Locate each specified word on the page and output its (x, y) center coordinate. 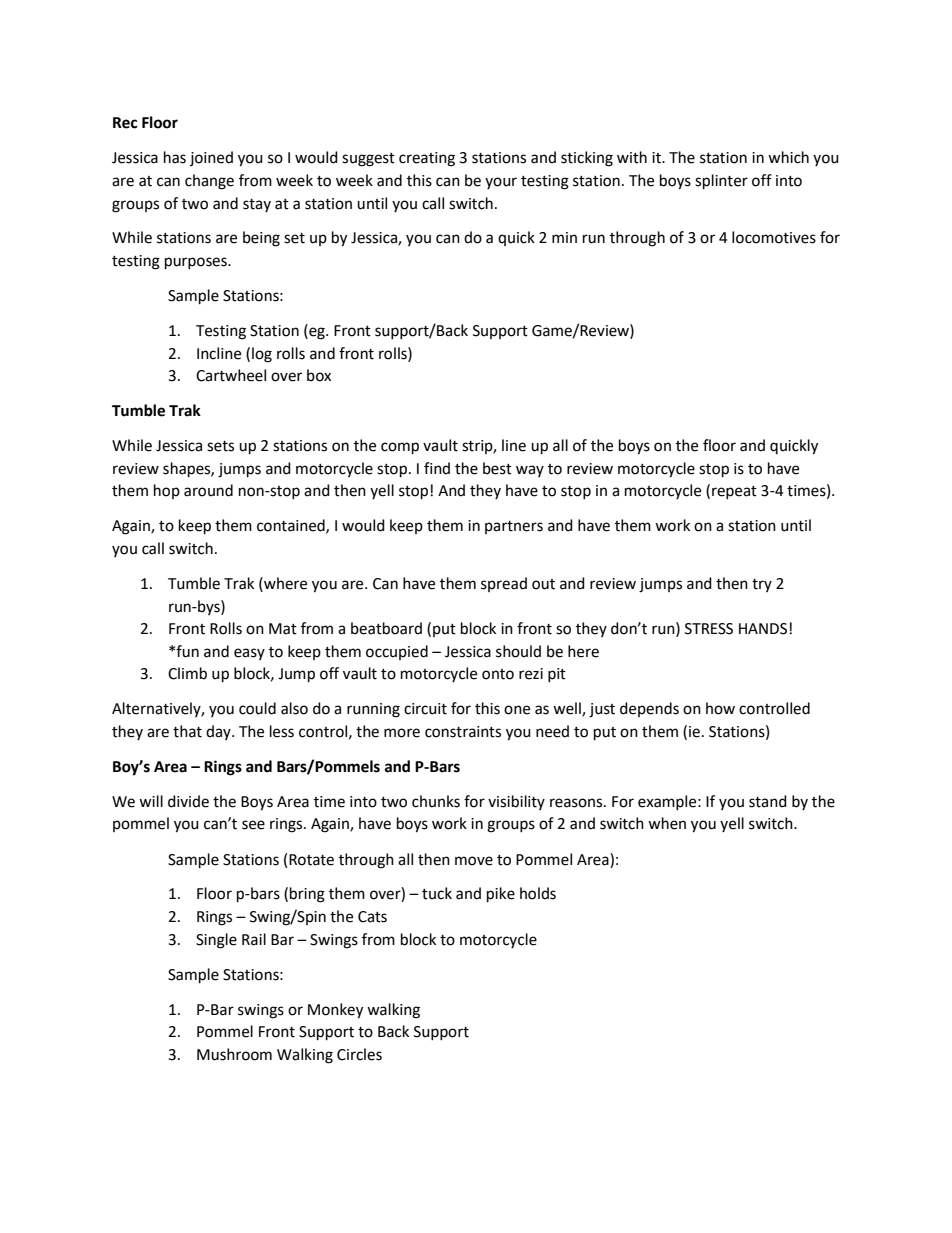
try (762, 585)
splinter (721, 182)
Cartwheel (231, 375)
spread (504, 584)
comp (400, 448)
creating (427, 159)
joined (211, 158)
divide (188, 801)
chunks (436, 801)
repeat (734, 492)
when (667, 823)
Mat (283, 629)
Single (216, 941)
